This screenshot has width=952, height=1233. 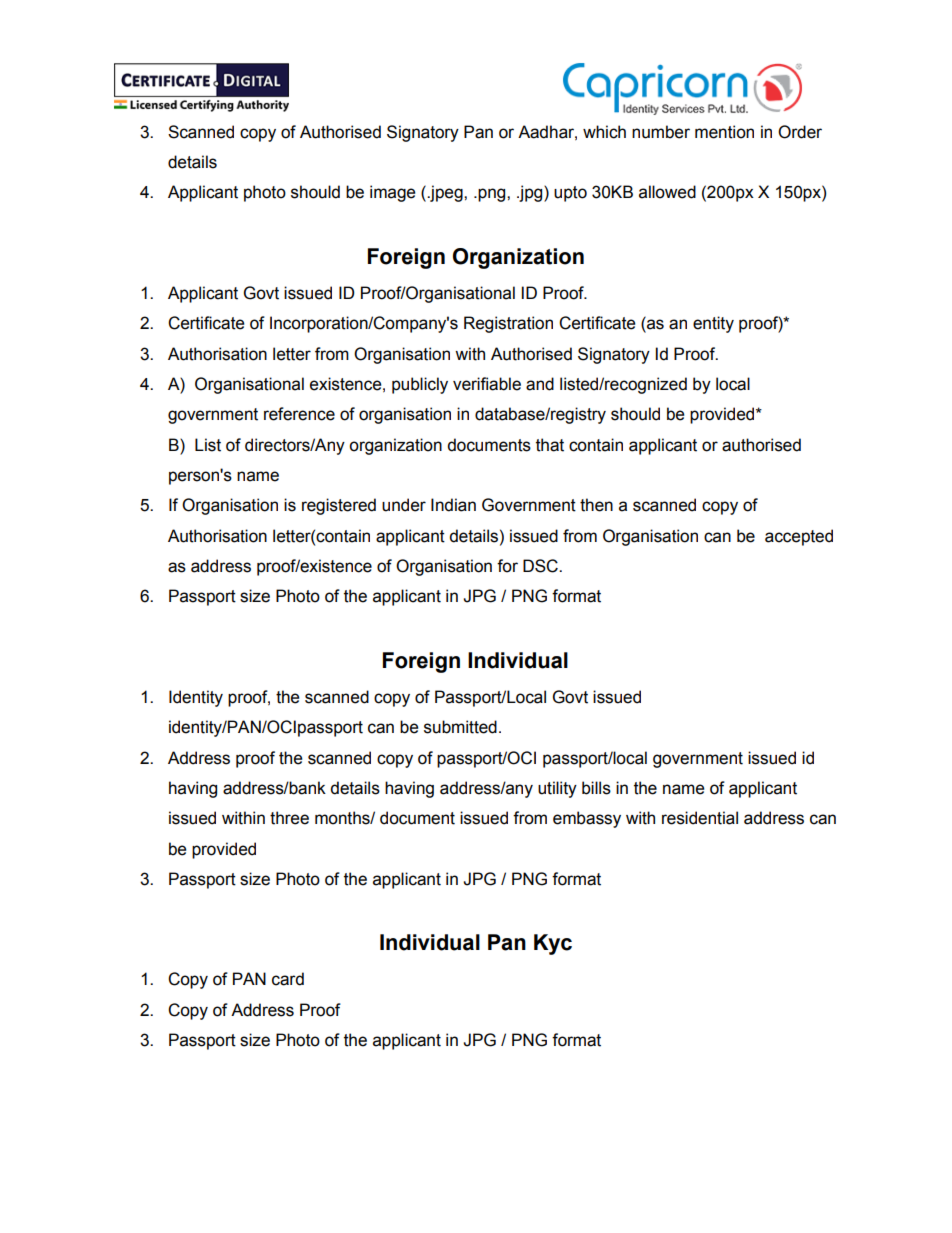 I want to click on utility, so click(x=557, y=789).
